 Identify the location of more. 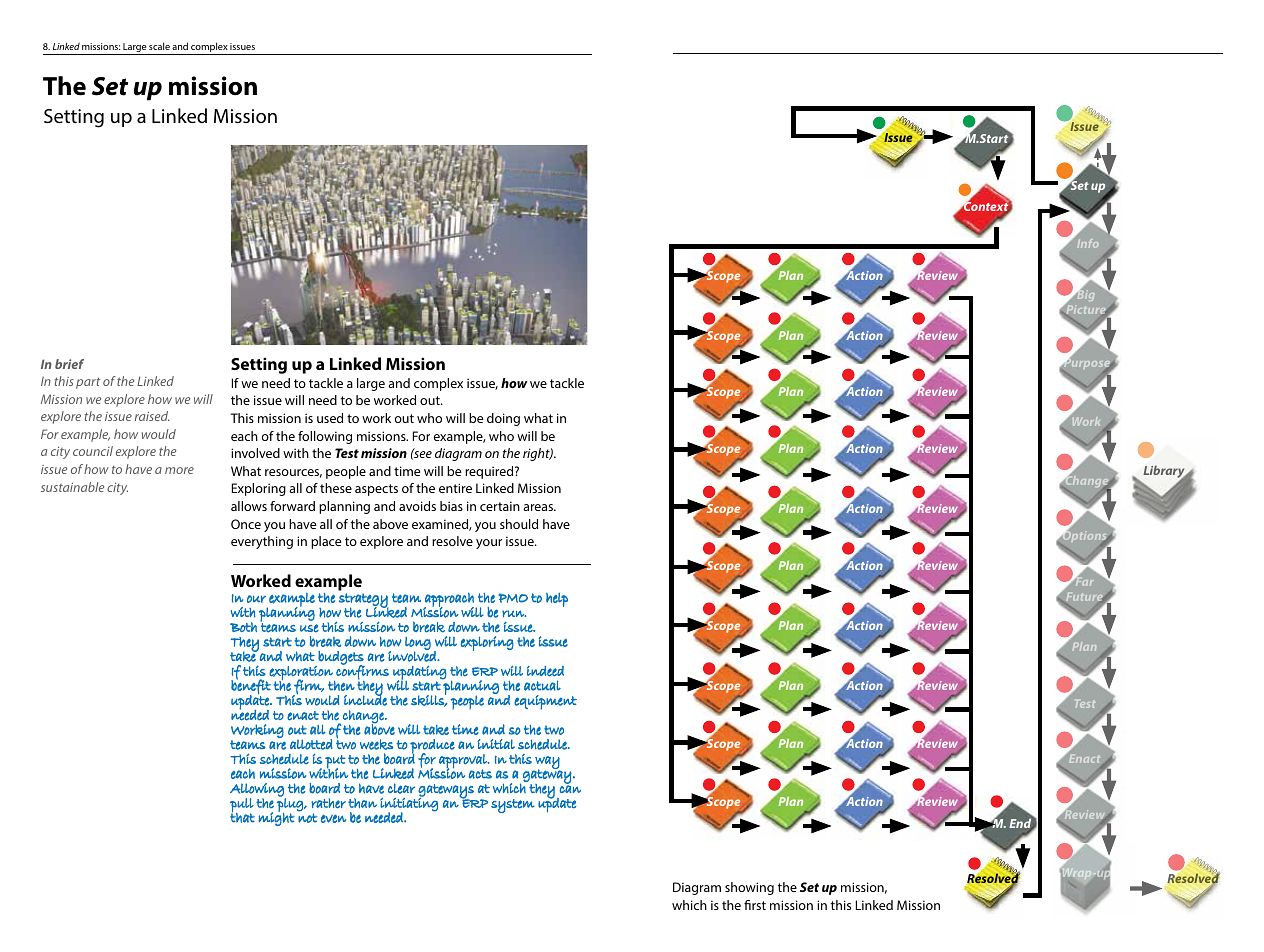
(179, 470).
